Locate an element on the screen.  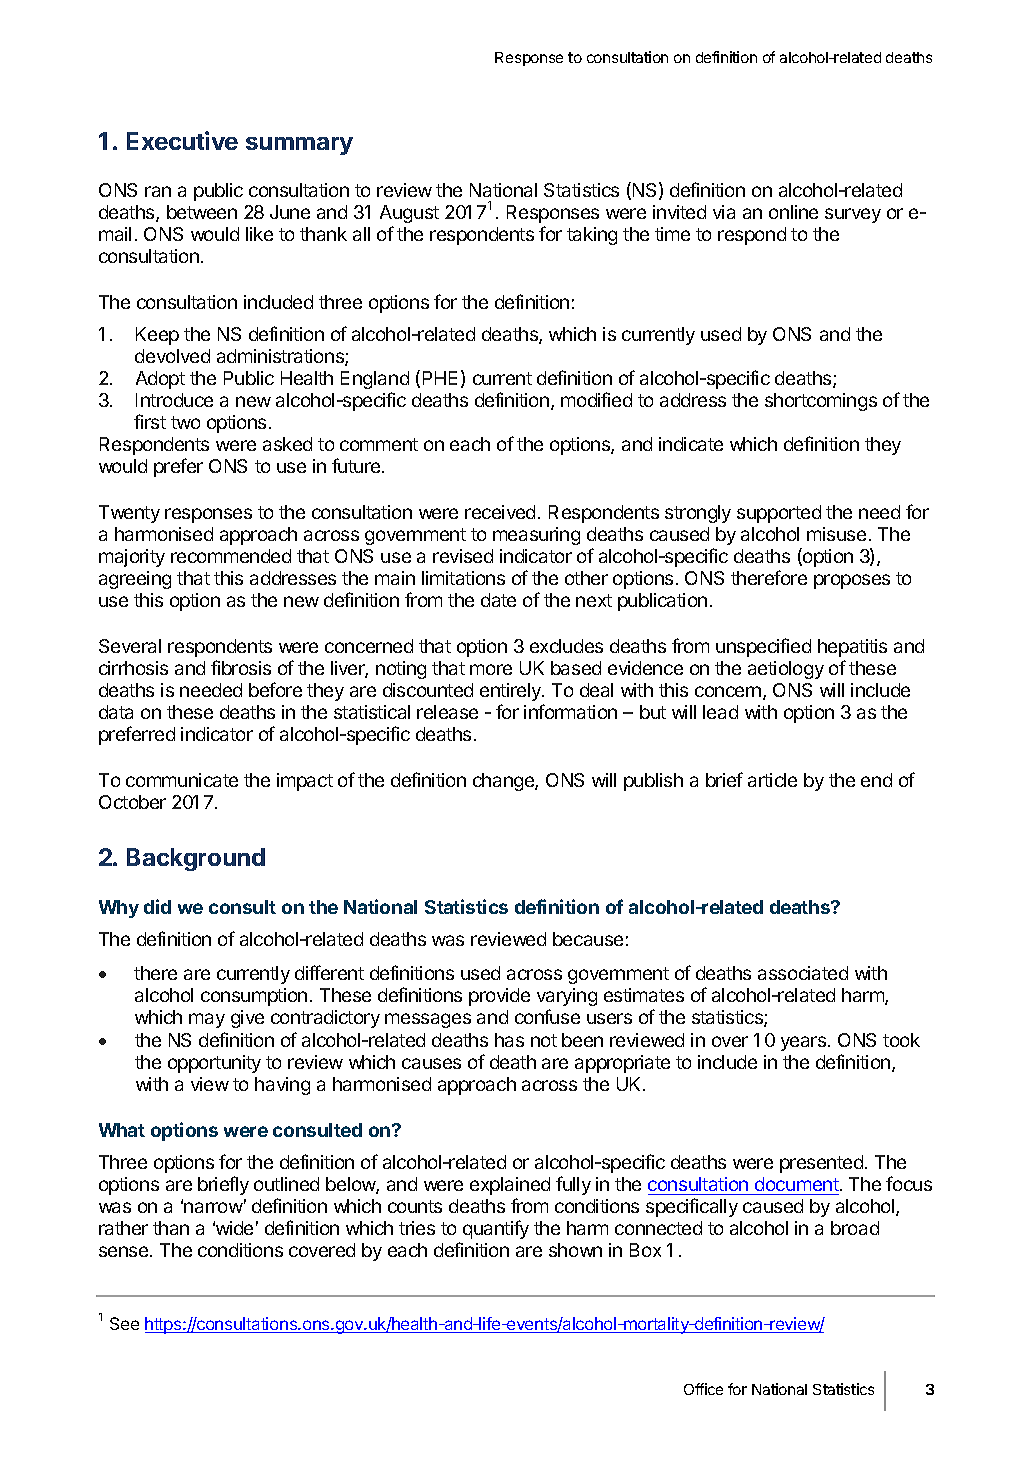
communicate is located at coordinates (182, 780).
